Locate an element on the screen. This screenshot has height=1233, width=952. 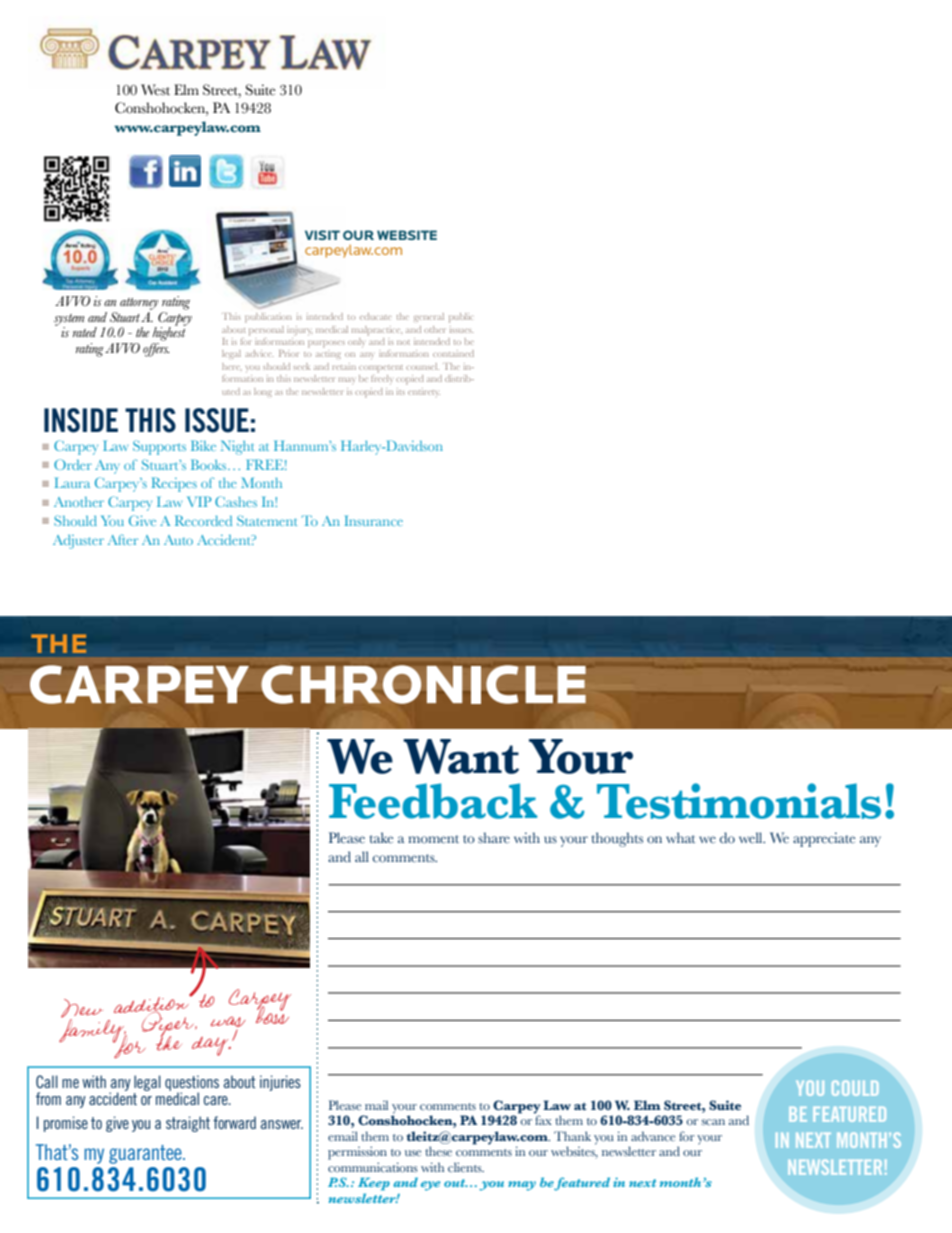
take is located at coordinates (381, 838).
